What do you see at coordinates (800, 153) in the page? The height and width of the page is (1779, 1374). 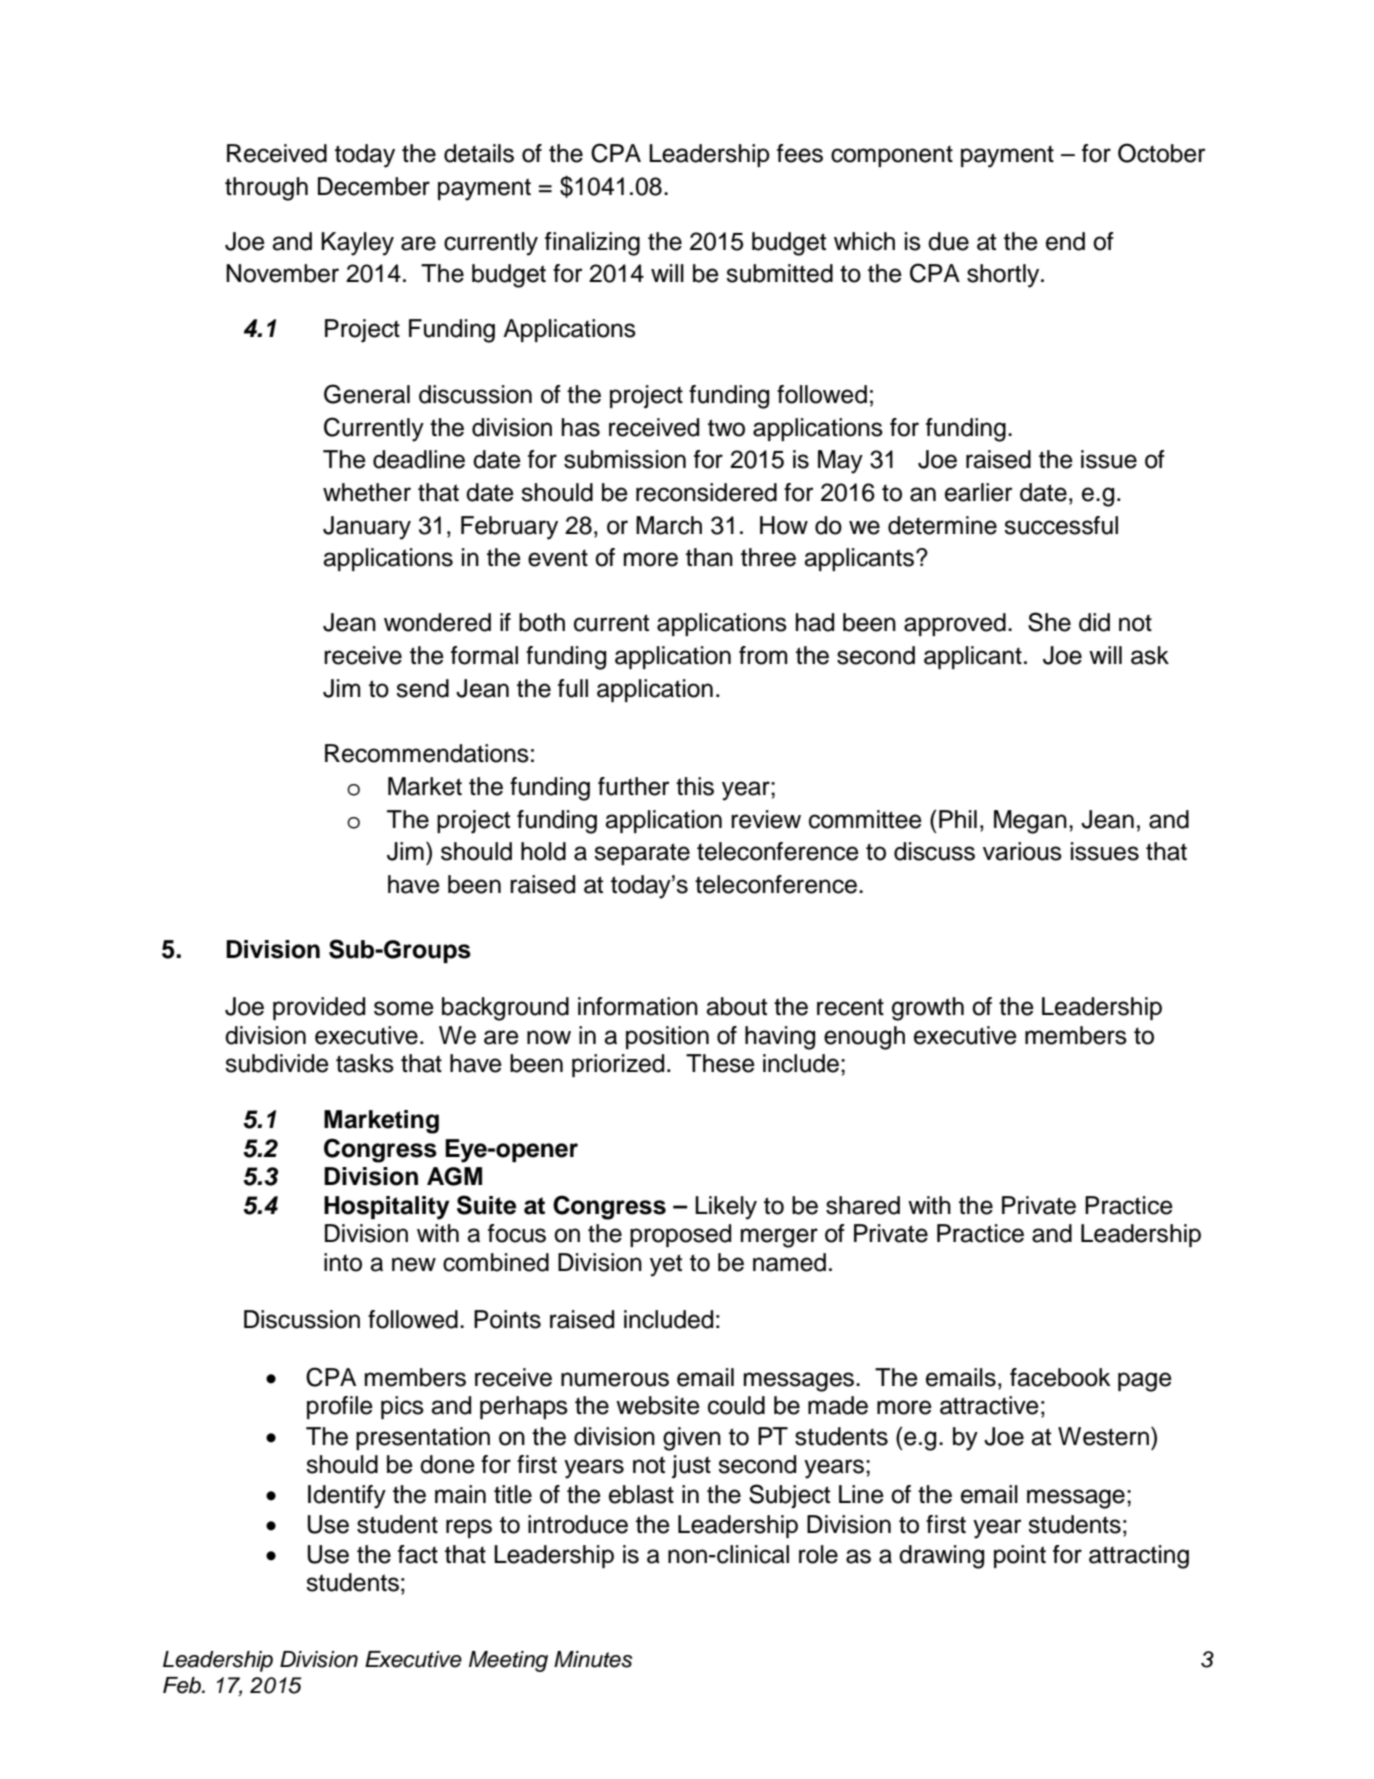 I see `fees` at bounding box center [800, 153].
